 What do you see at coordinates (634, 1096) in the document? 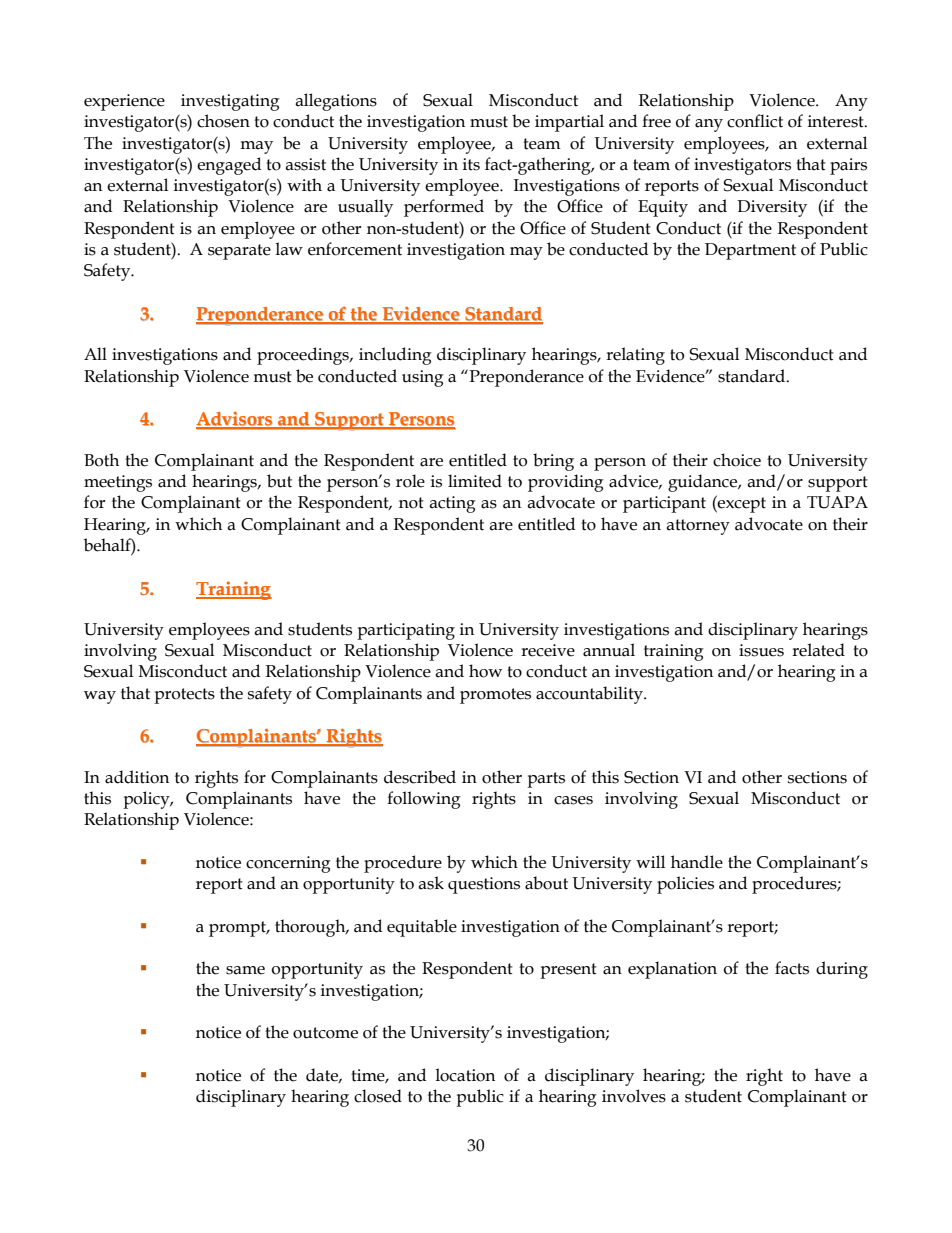
I see `involves` at bounding box center [634, 1096].
